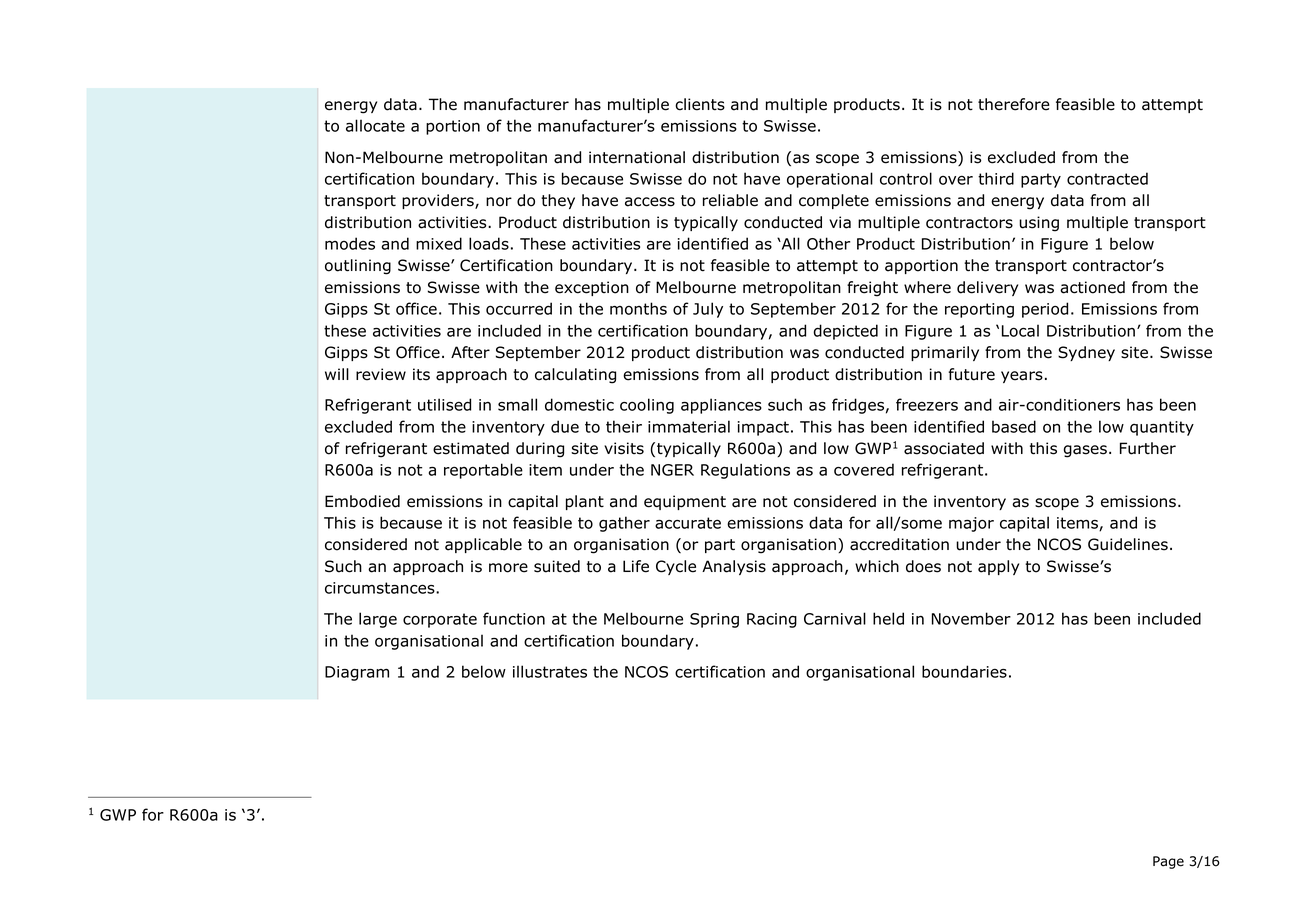 This page has width=1308, height=924. What do you see at coordinates (1168, 862) in the page?
I see `Page` at bounding box center [1168, 862].
